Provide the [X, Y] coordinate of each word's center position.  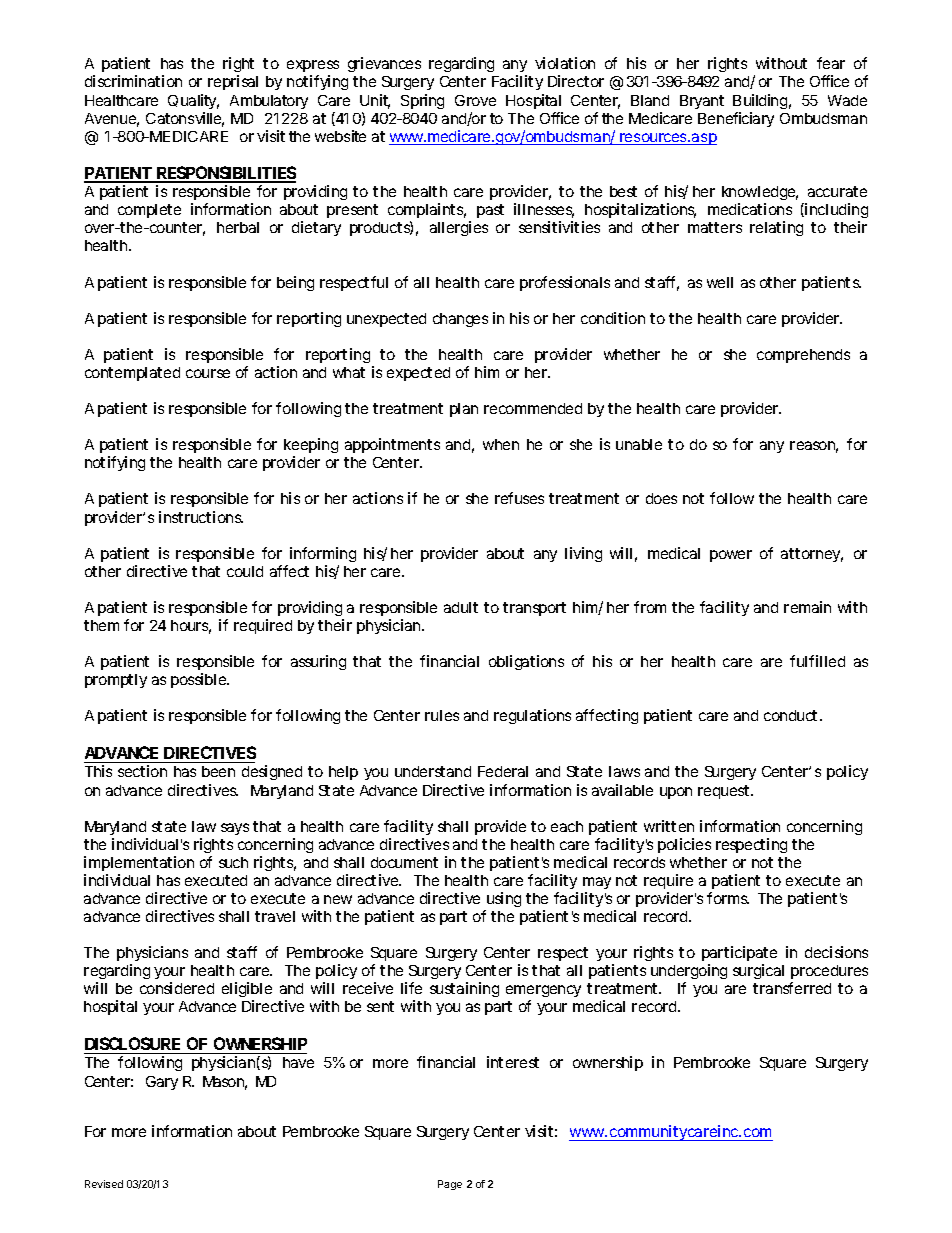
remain [807, 607]
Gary [162, 1083]
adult [461, 607]
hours [191, 627]
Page [450, 1185]
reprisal [233, 82]
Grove [475, 100]
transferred [792, 988]
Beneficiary [736, 119]
